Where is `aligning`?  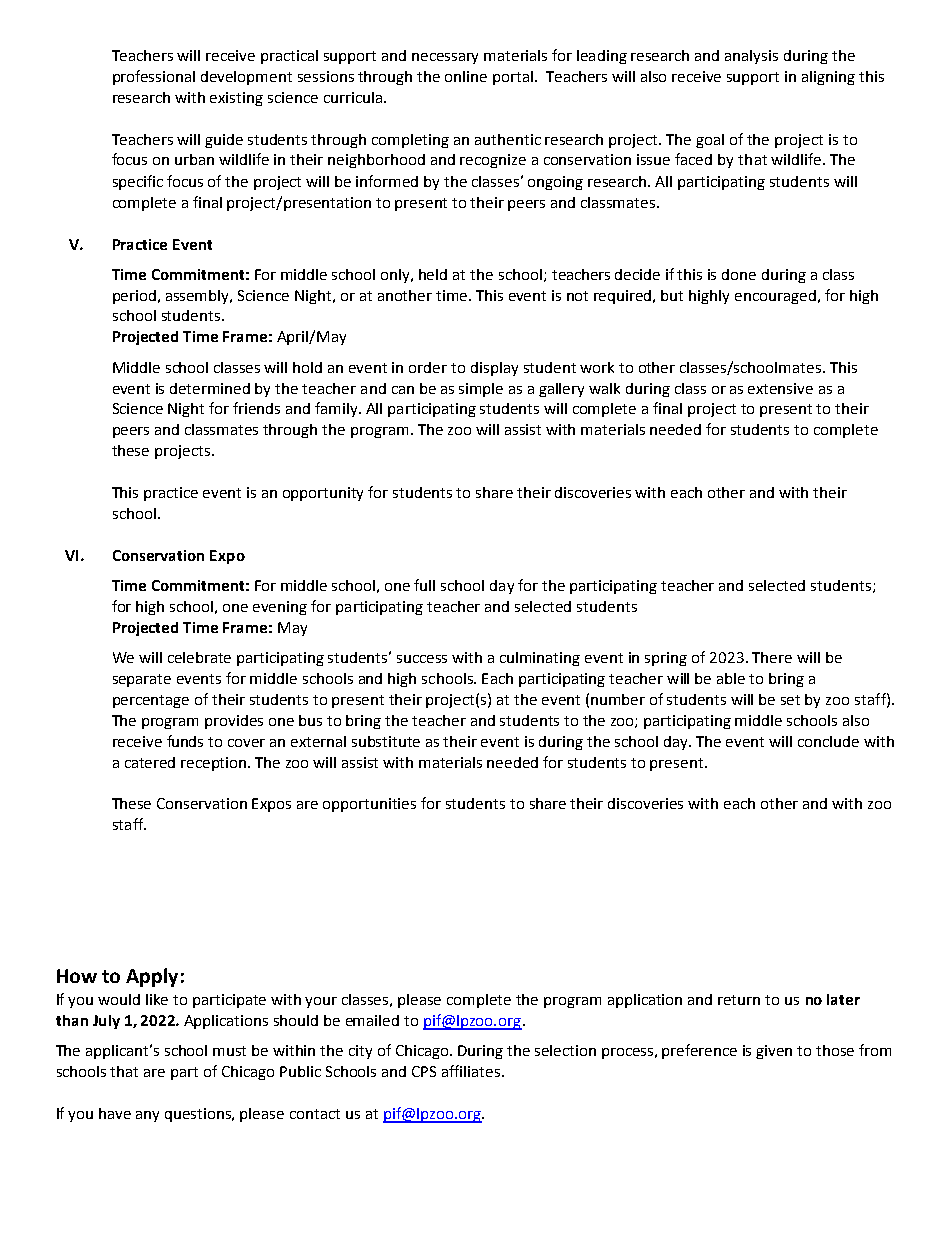
aligning is located at coordinates (828, 78).
